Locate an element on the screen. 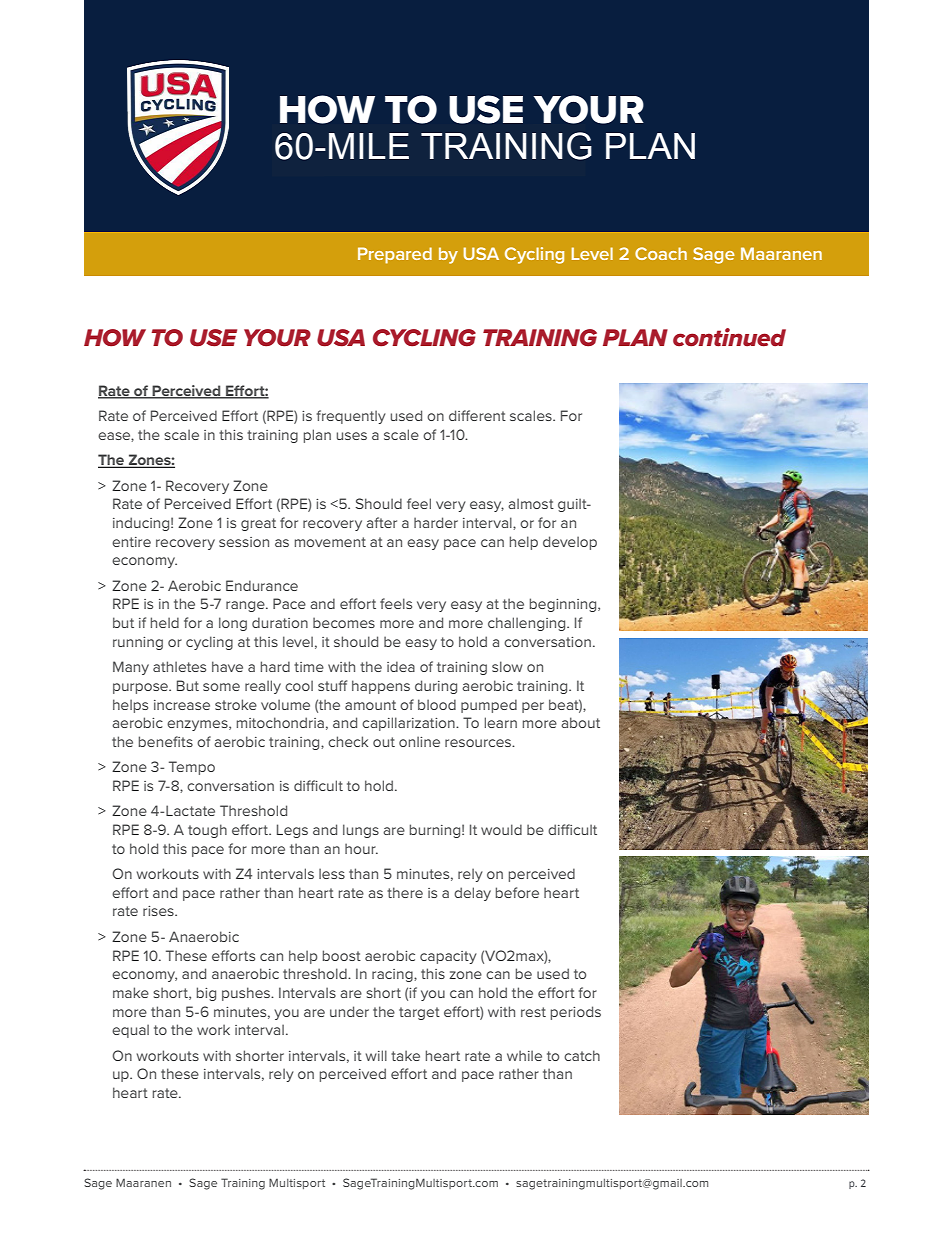 The image size is (952, 1233). big is located at coordinates (206, 994).
